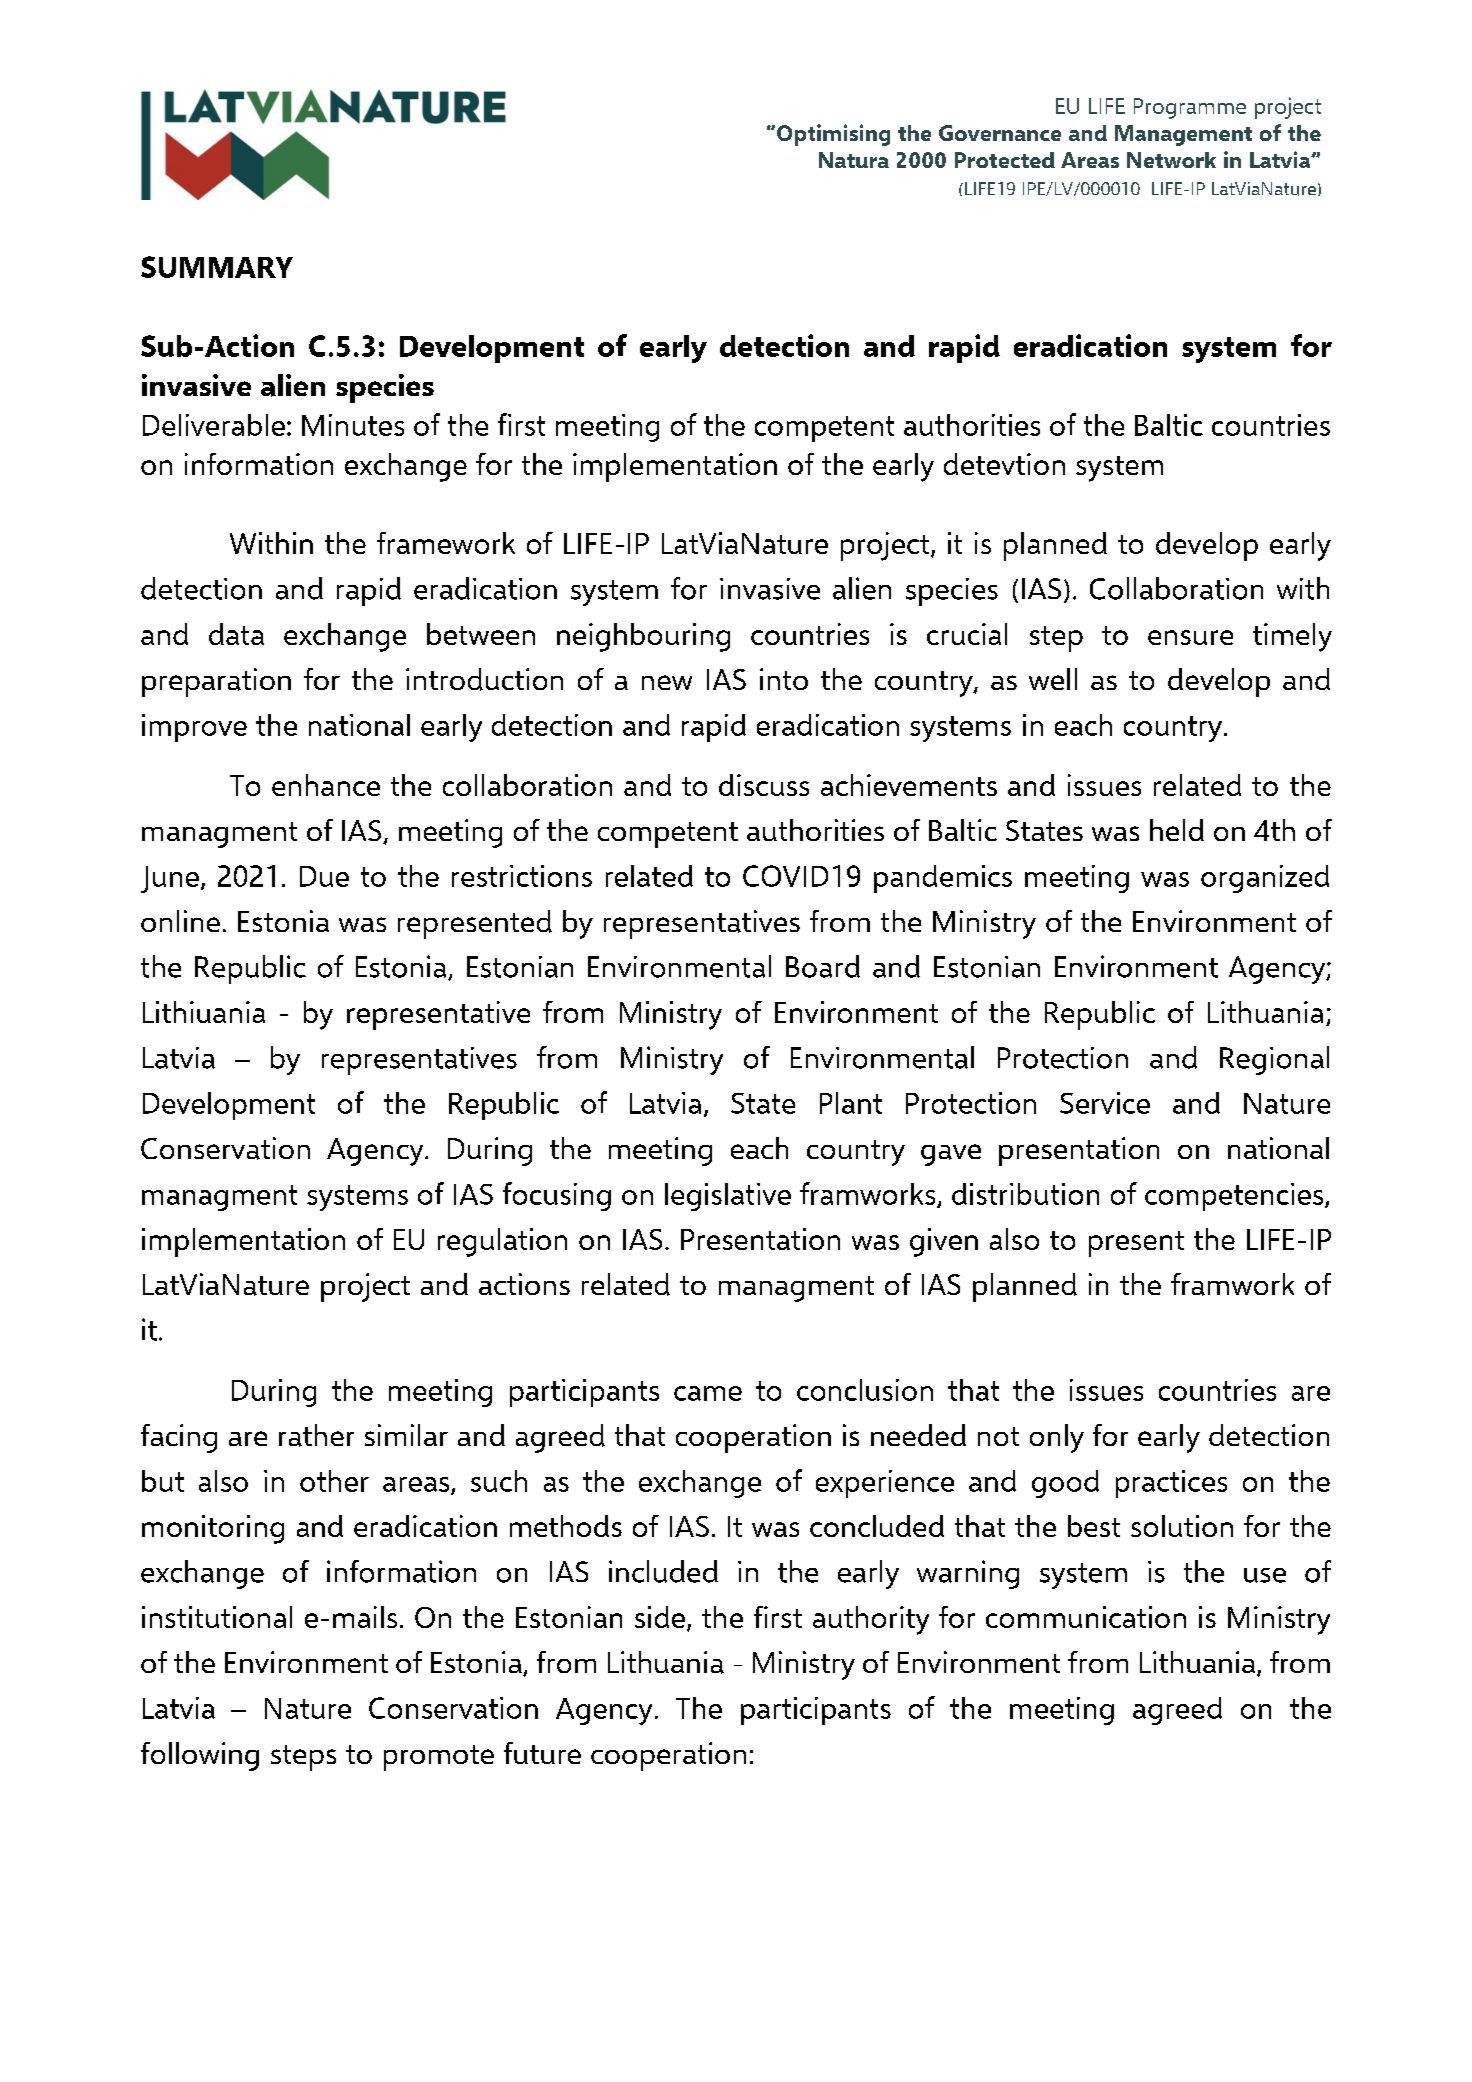  I want to click on Optimising, so click(833, 135).
